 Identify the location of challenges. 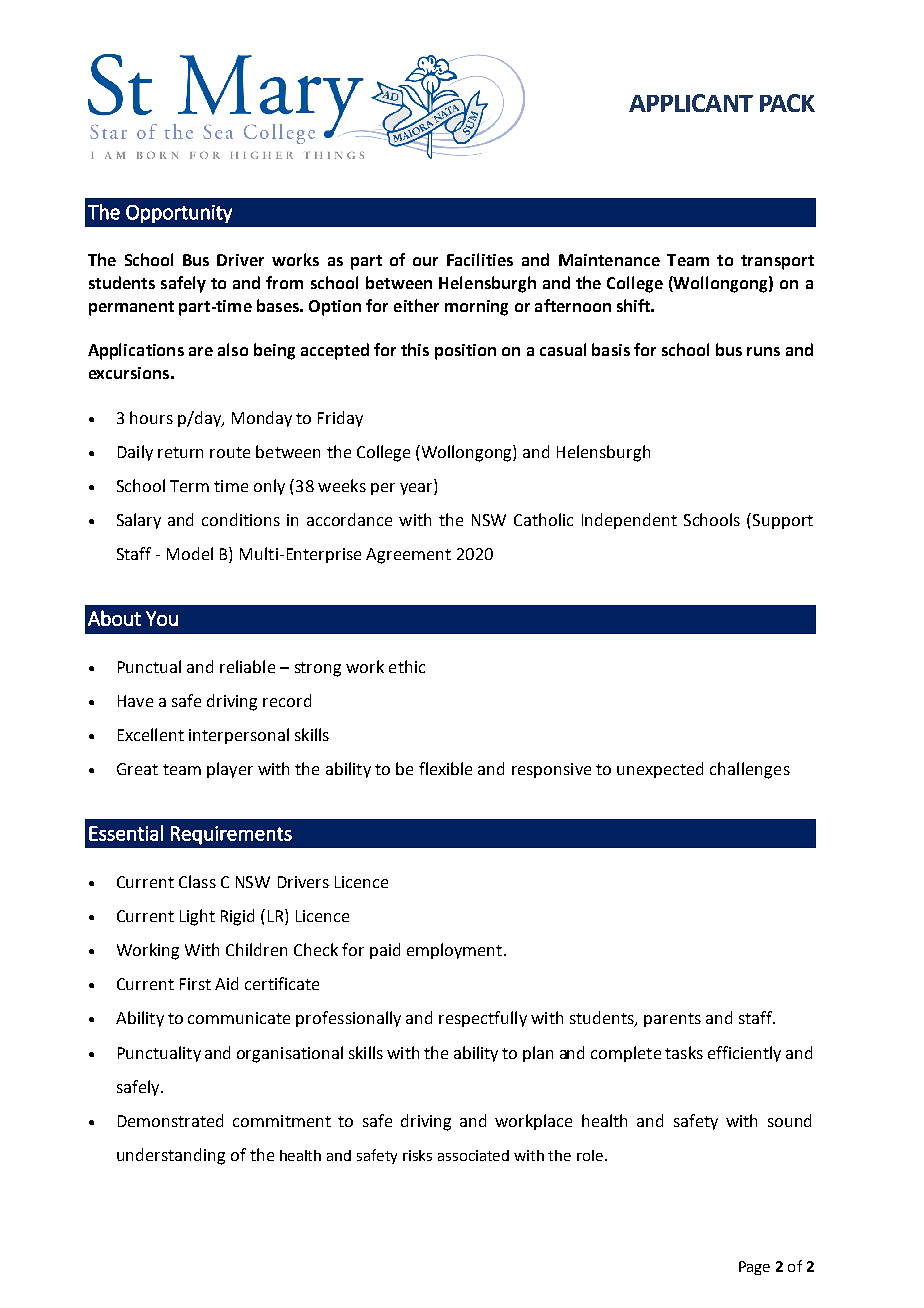
(750, 770).
